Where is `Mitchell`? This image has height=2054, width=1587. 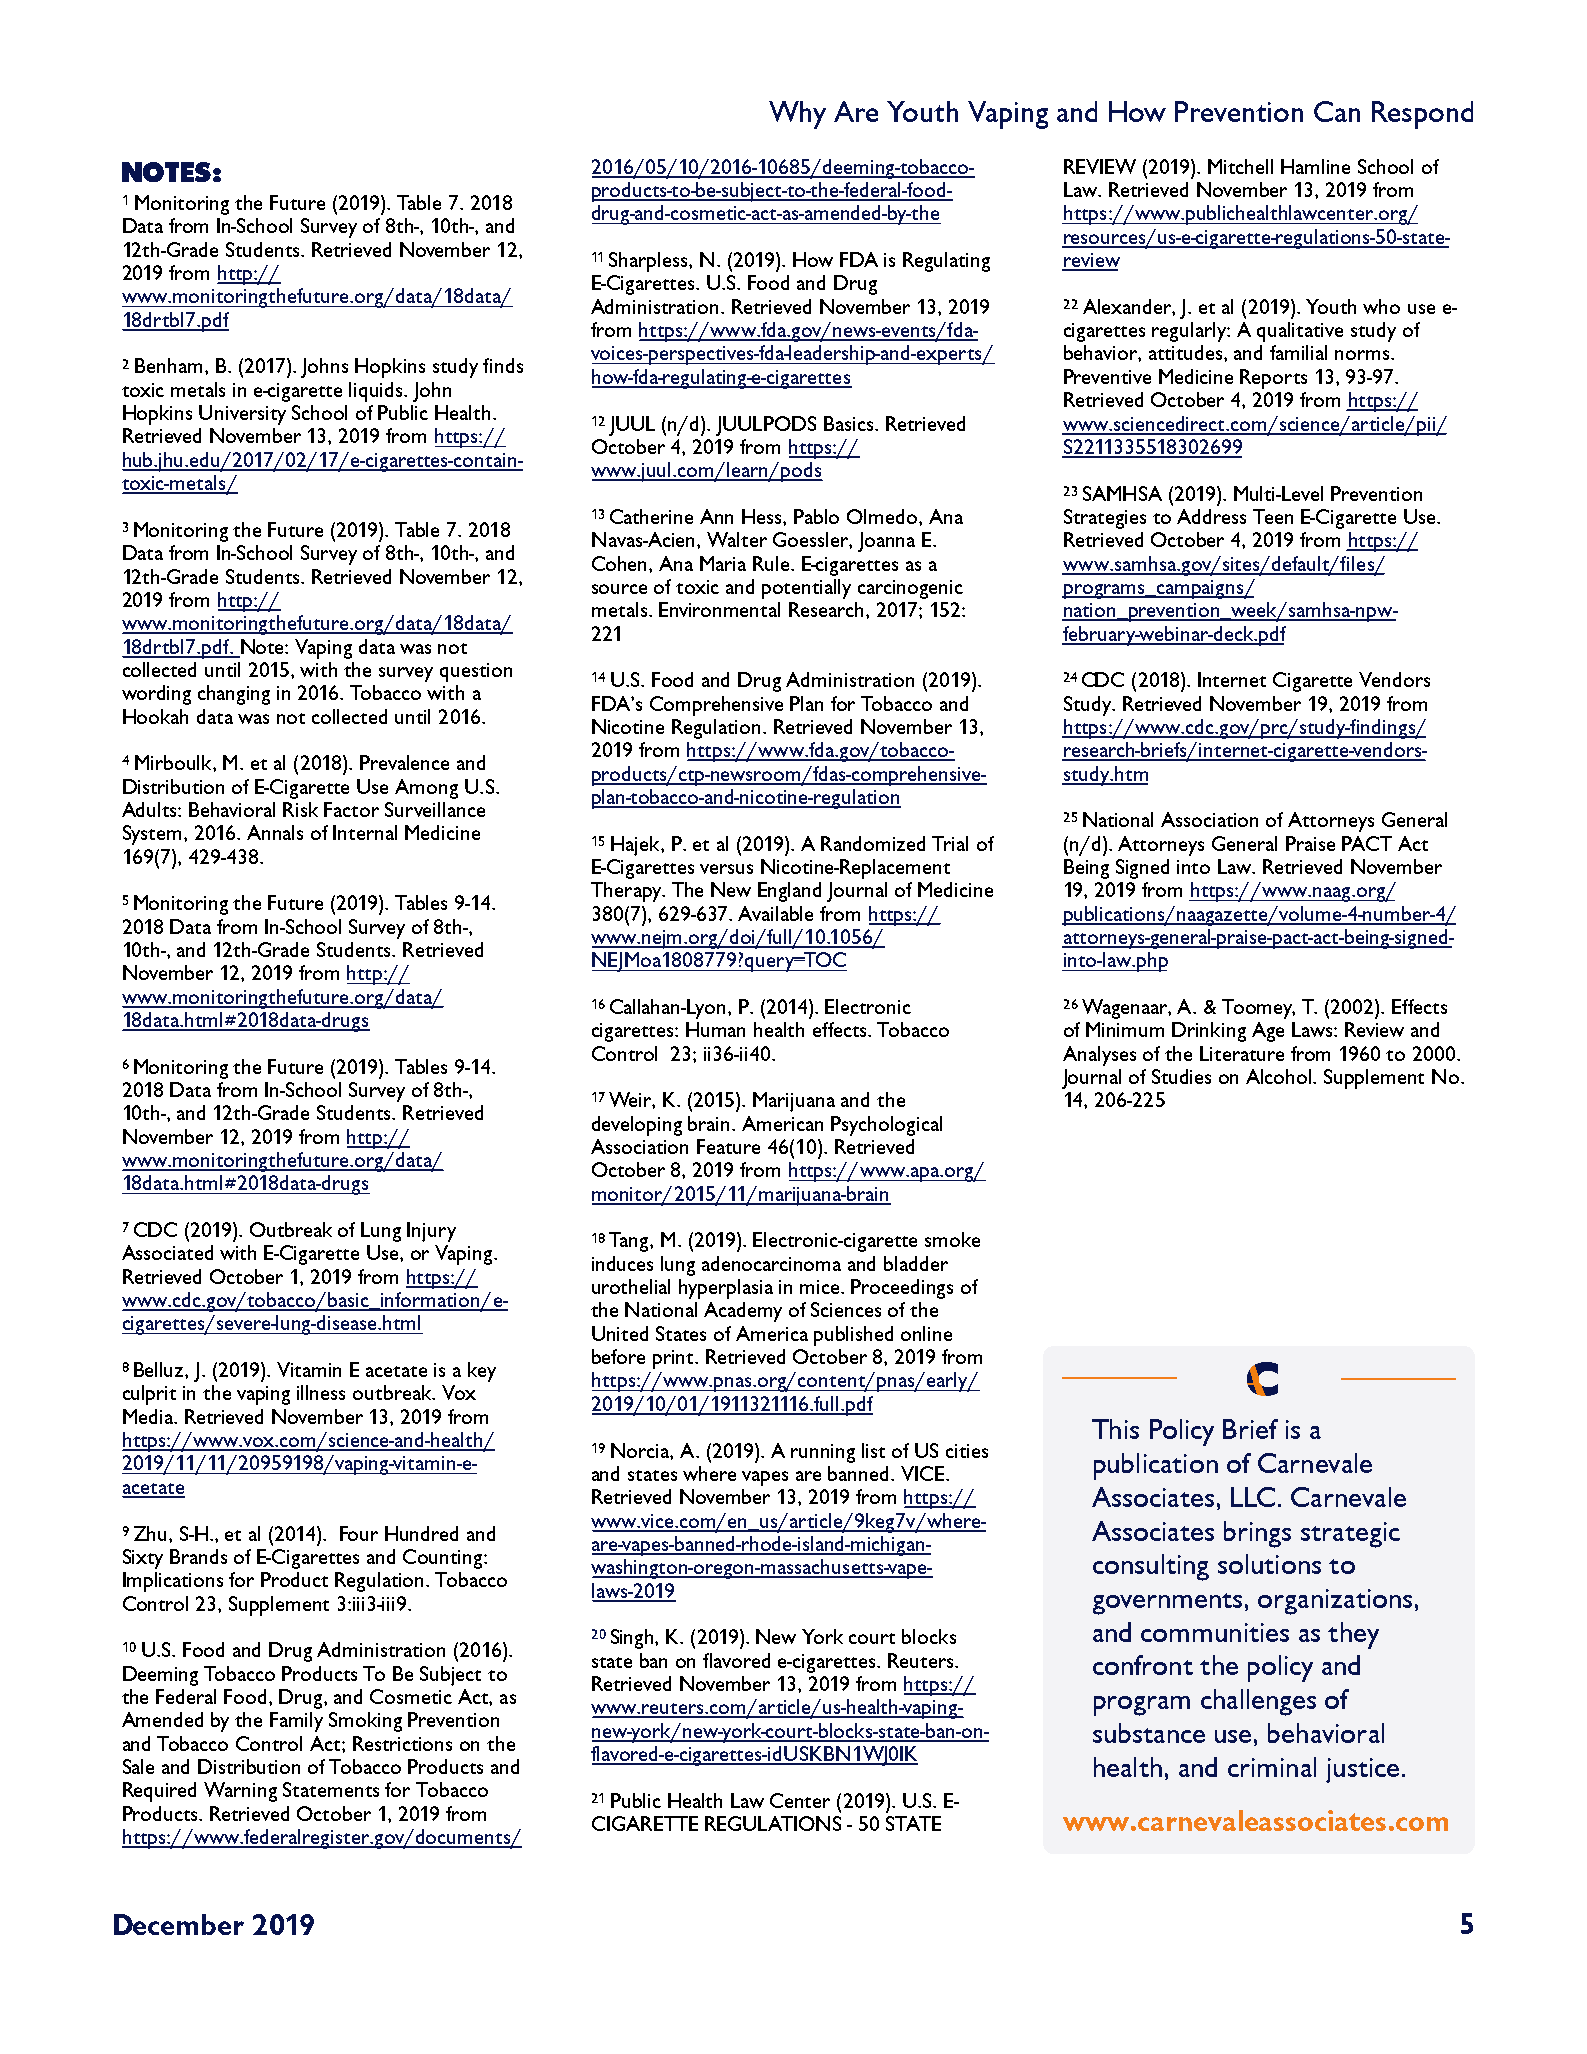 Mitchell is located at coordinates (1240, 166).
